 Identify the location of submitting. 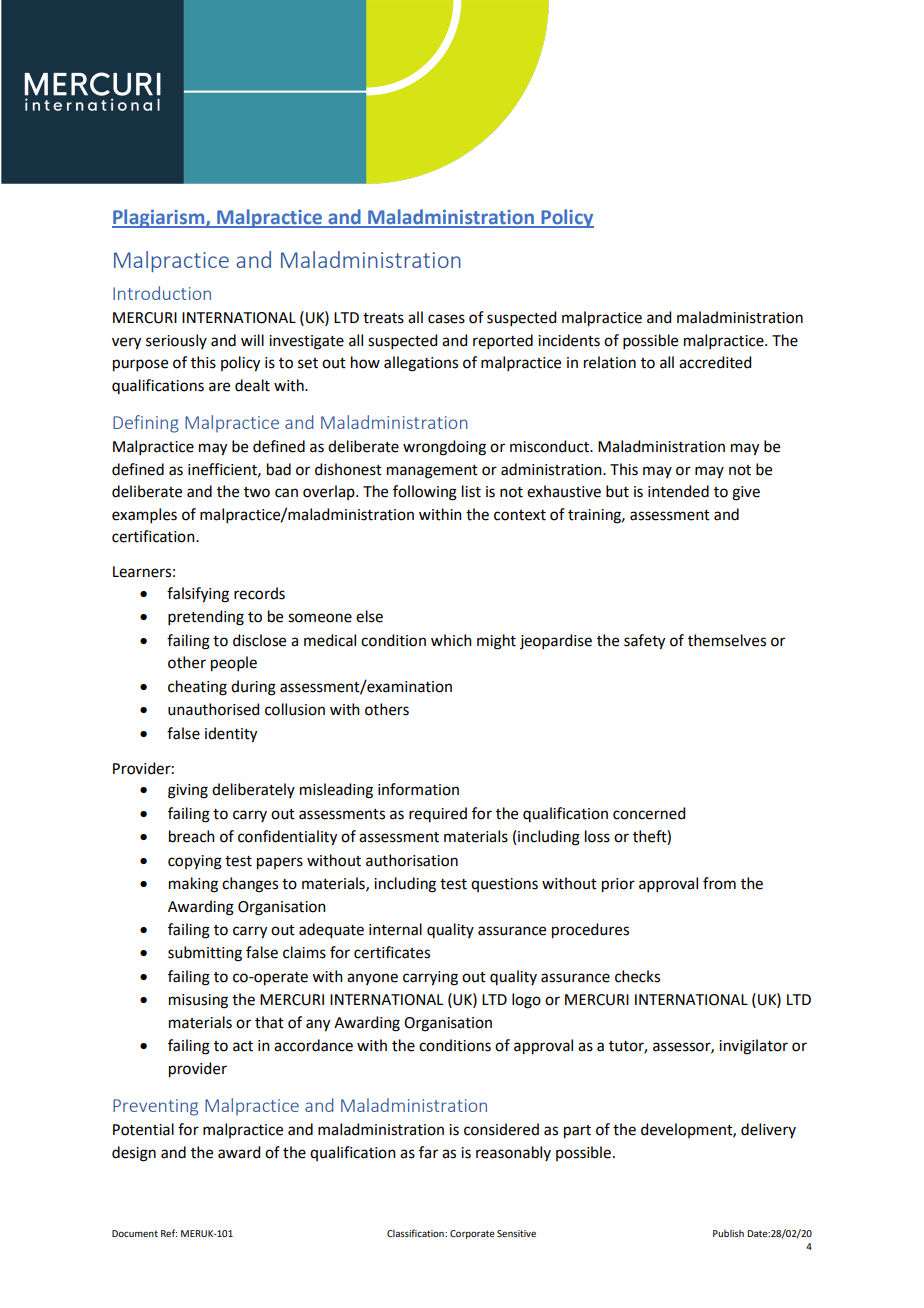
(205, 954).
